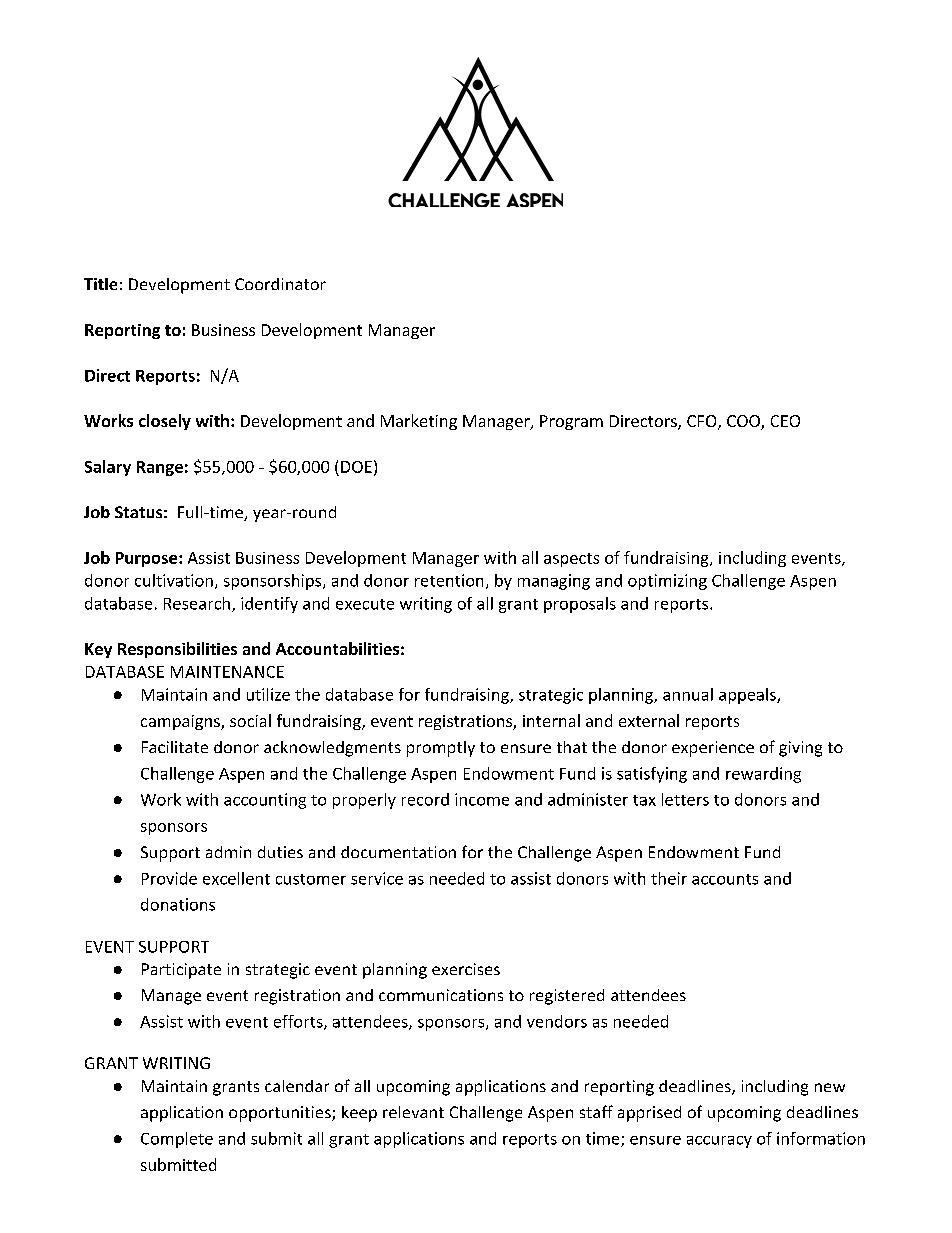  What do you see at coordinates (100, 284) in the screenshot?
I see `Title` at bounding box center [100, 284].
